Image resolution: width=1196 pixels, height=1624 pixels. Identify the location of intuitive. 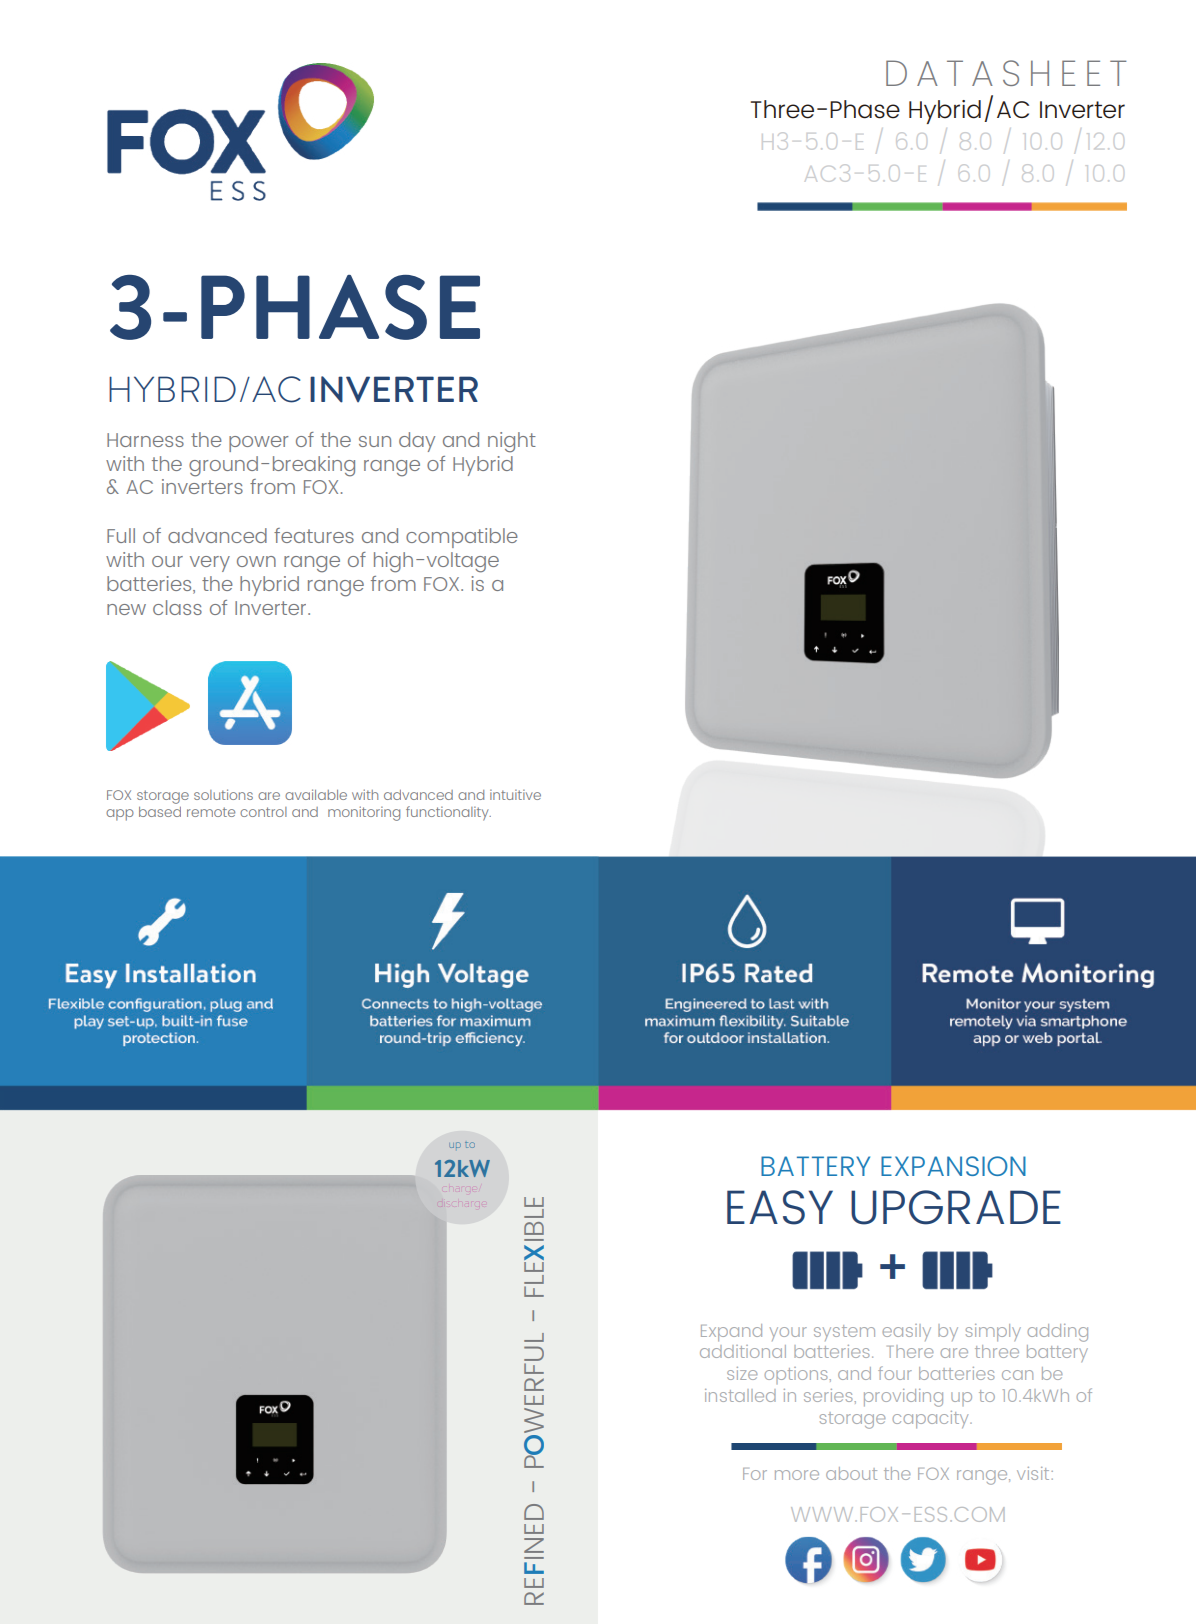
(515, 795).
